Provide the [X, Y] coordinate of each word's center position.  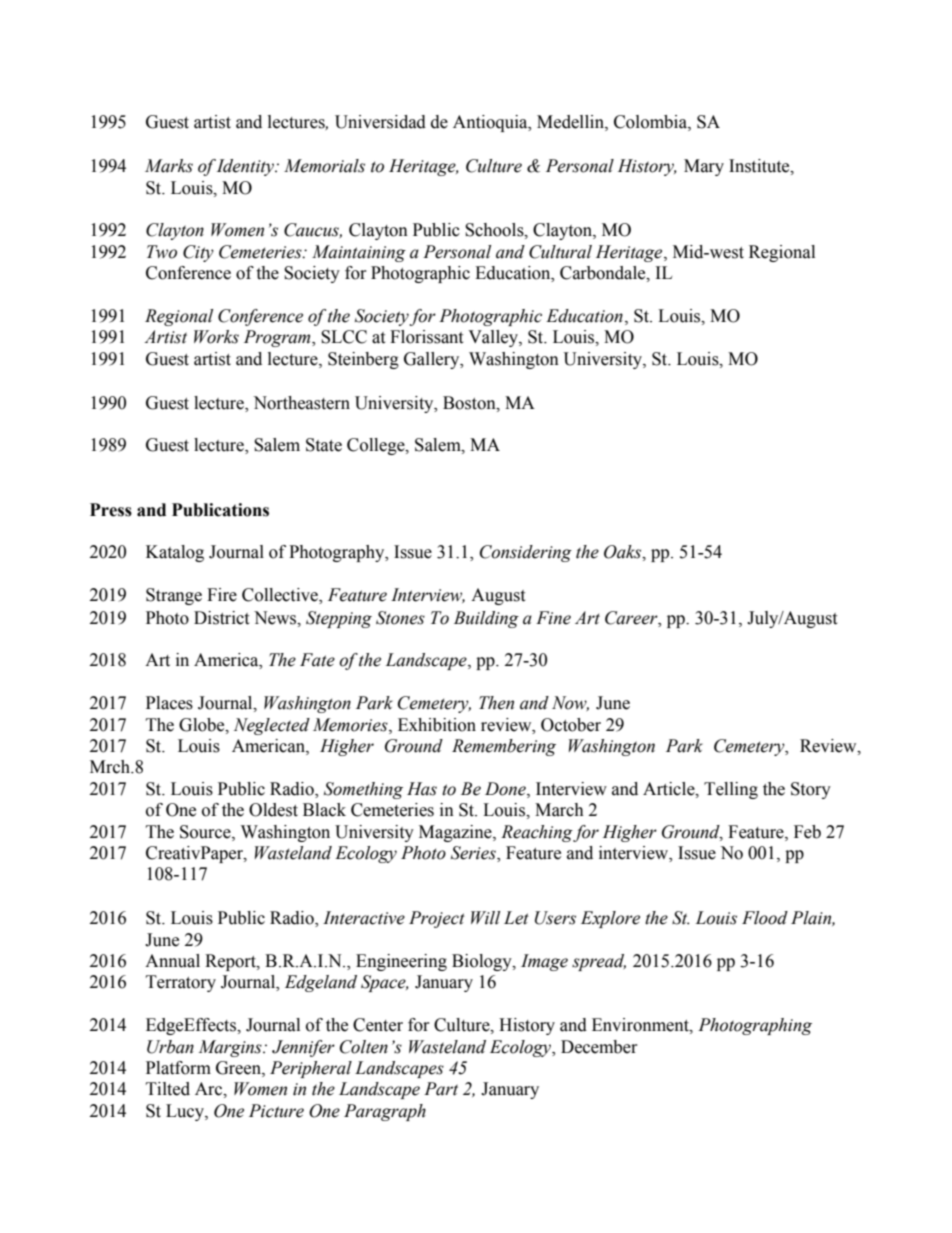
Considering [526, 553]
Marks [169, 166]
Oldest [273, 810]
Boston [470, 403]
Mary [704, 167]
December [599, 1047]
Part [441, 1089]
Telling [731, 790]
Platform [178, 1068]
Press [111, 510]
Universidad [380, 122]
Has [422, 789]
